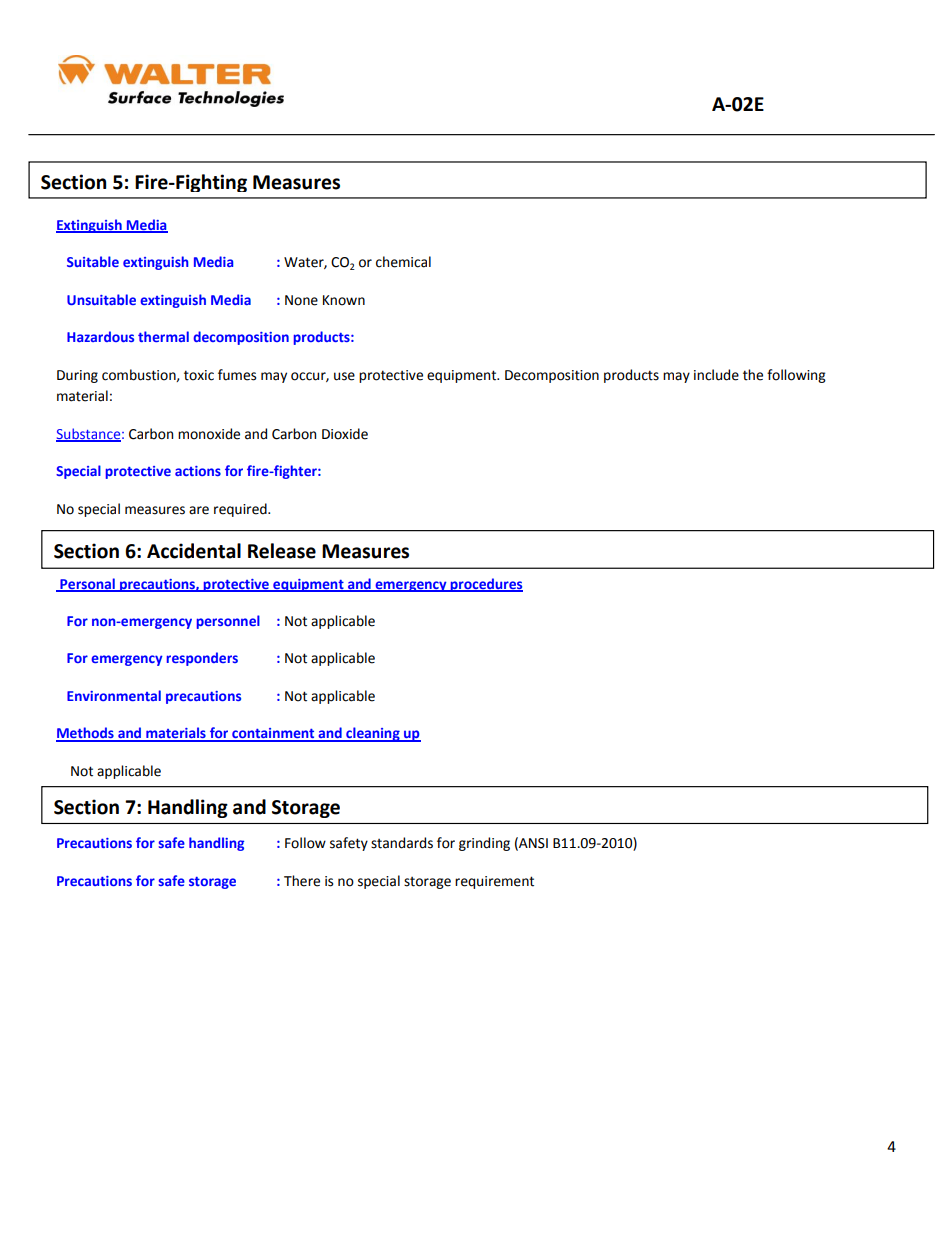 The height and width of the screenshot is (1233, 952). I want to click on thermal, so click(163, 336).
